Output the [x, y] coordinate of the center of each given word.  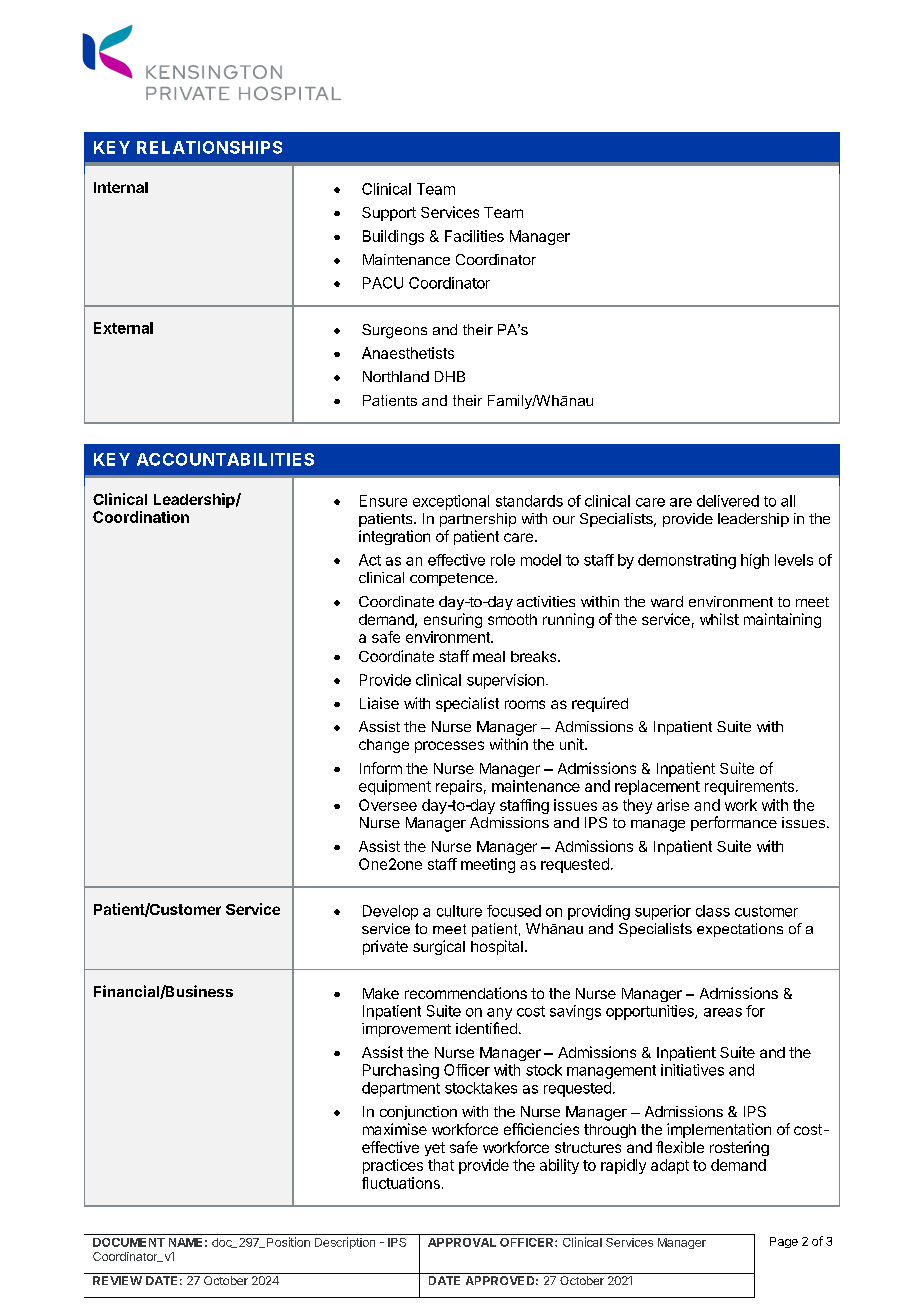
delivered [728, 501]
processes [449, 747]
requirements [749, 787]
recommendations [466, 993]
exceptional [451, 502]
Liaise [379, 703]
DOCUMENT [129, 1242]
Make [381, 993]
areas [723, 1012]
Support [389, 214]
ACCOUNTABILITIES [225, 459]
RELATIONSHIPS [209, 147]
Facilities [474, 236]
